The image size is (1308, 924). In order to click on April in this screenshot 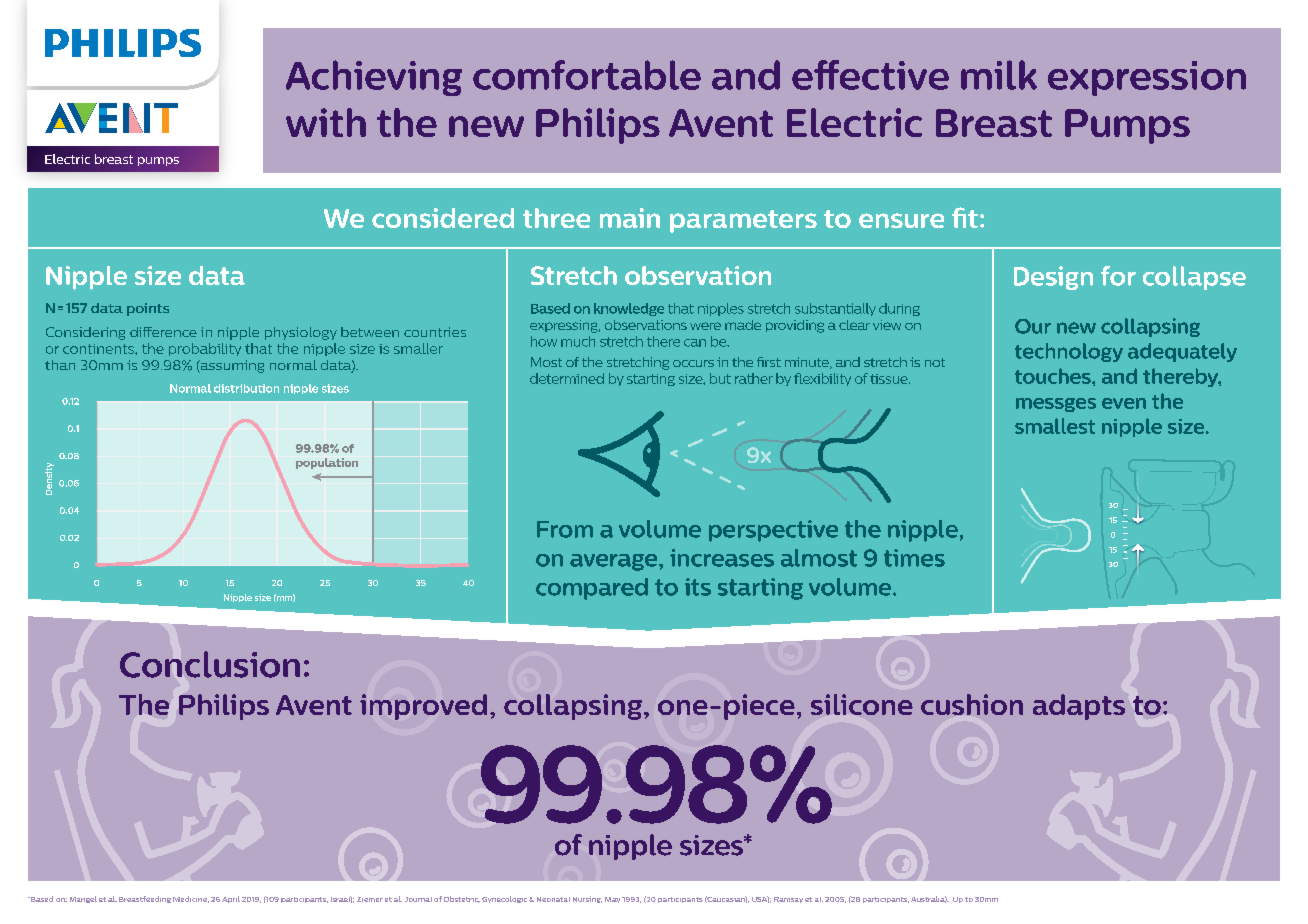, I will do `click(231, 899)`.
